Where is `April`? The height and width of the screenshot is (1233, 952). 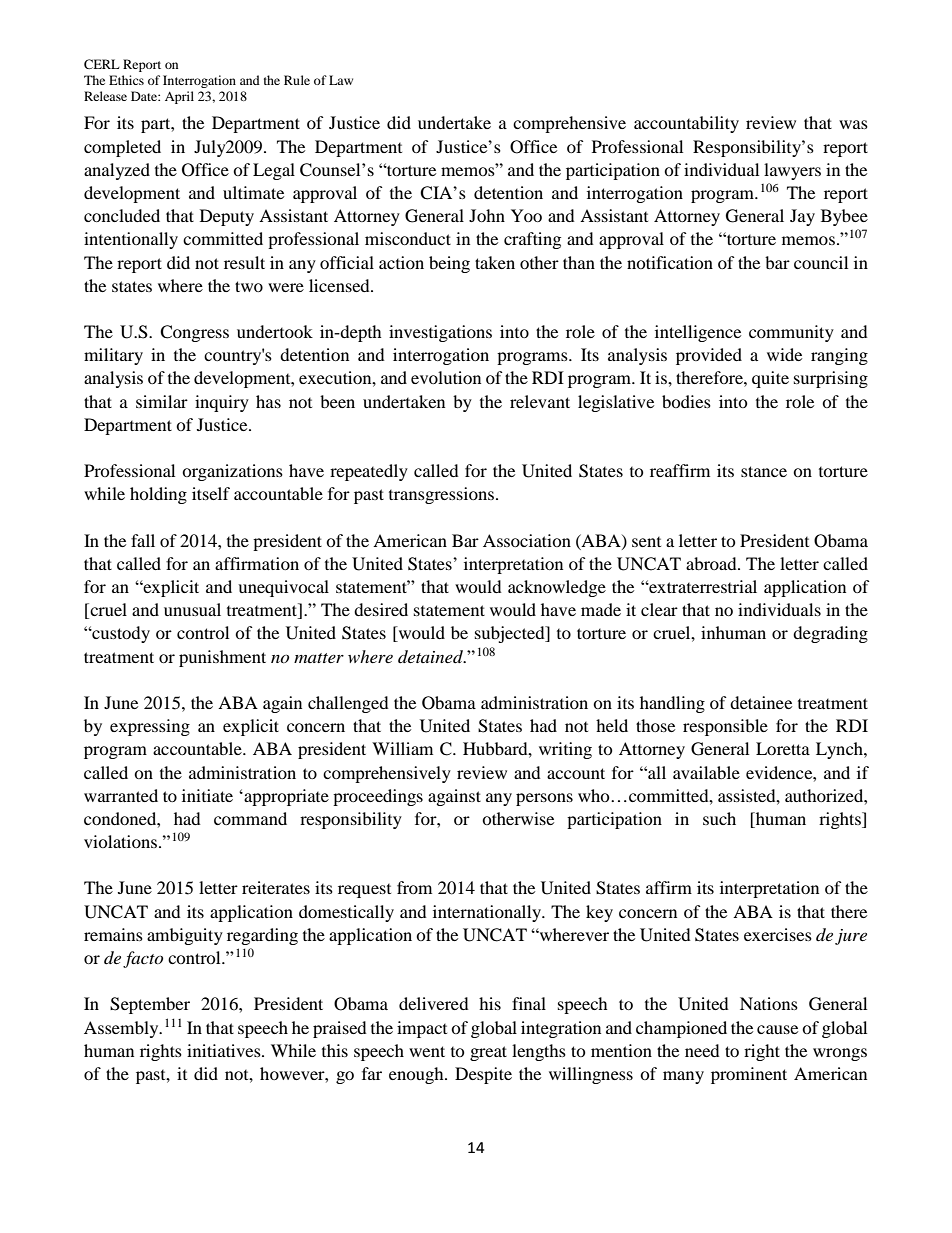
April is located at coordinates (179, 97).
